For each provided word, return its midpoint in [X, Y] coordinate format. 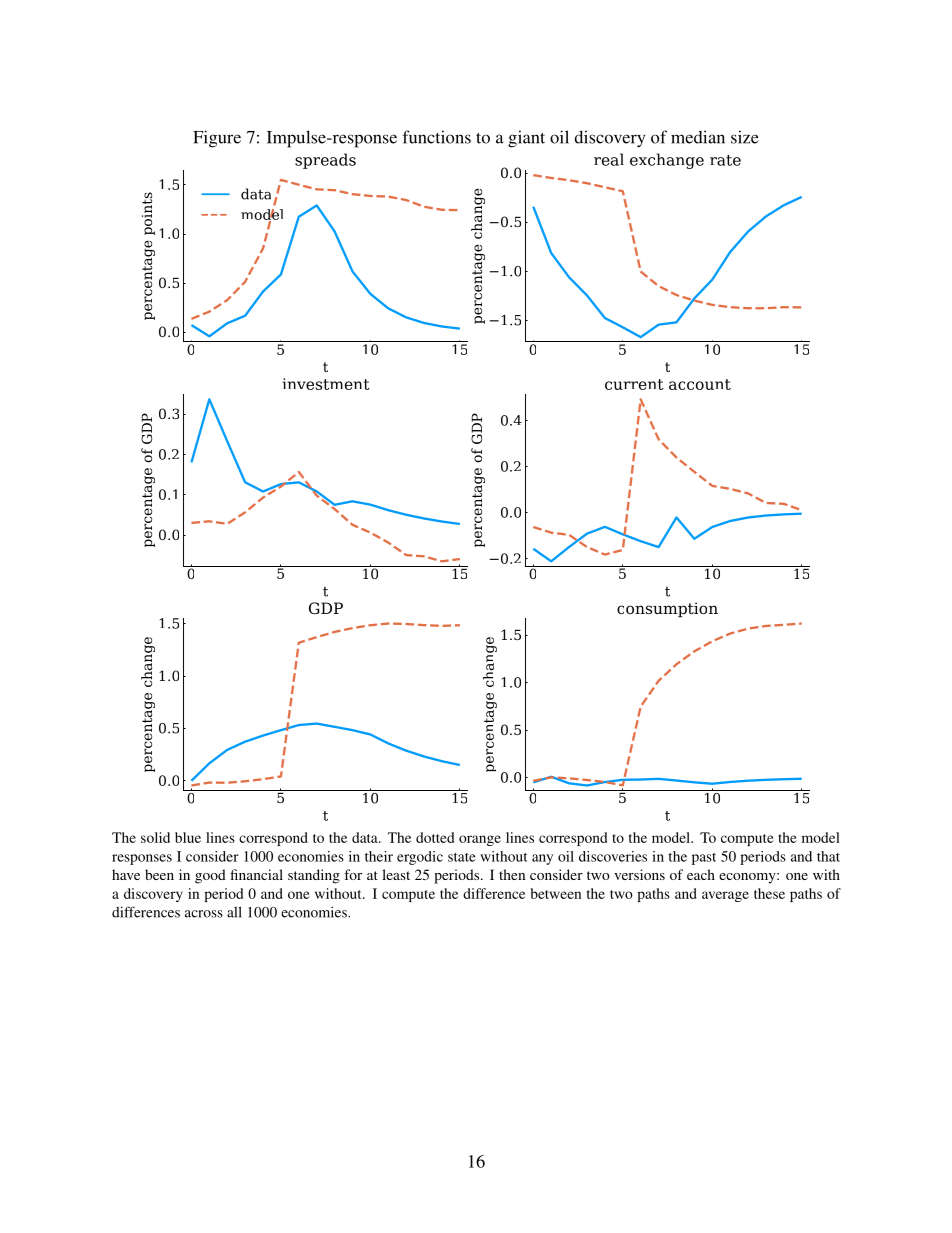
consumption [667, 610]
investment [326, 384]
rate [725, 160]
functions [437, 137]
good [210, 876]
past [704, 859]
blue [188, 837]
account [700, 384]
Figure [217, 139]
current [634, 384]
